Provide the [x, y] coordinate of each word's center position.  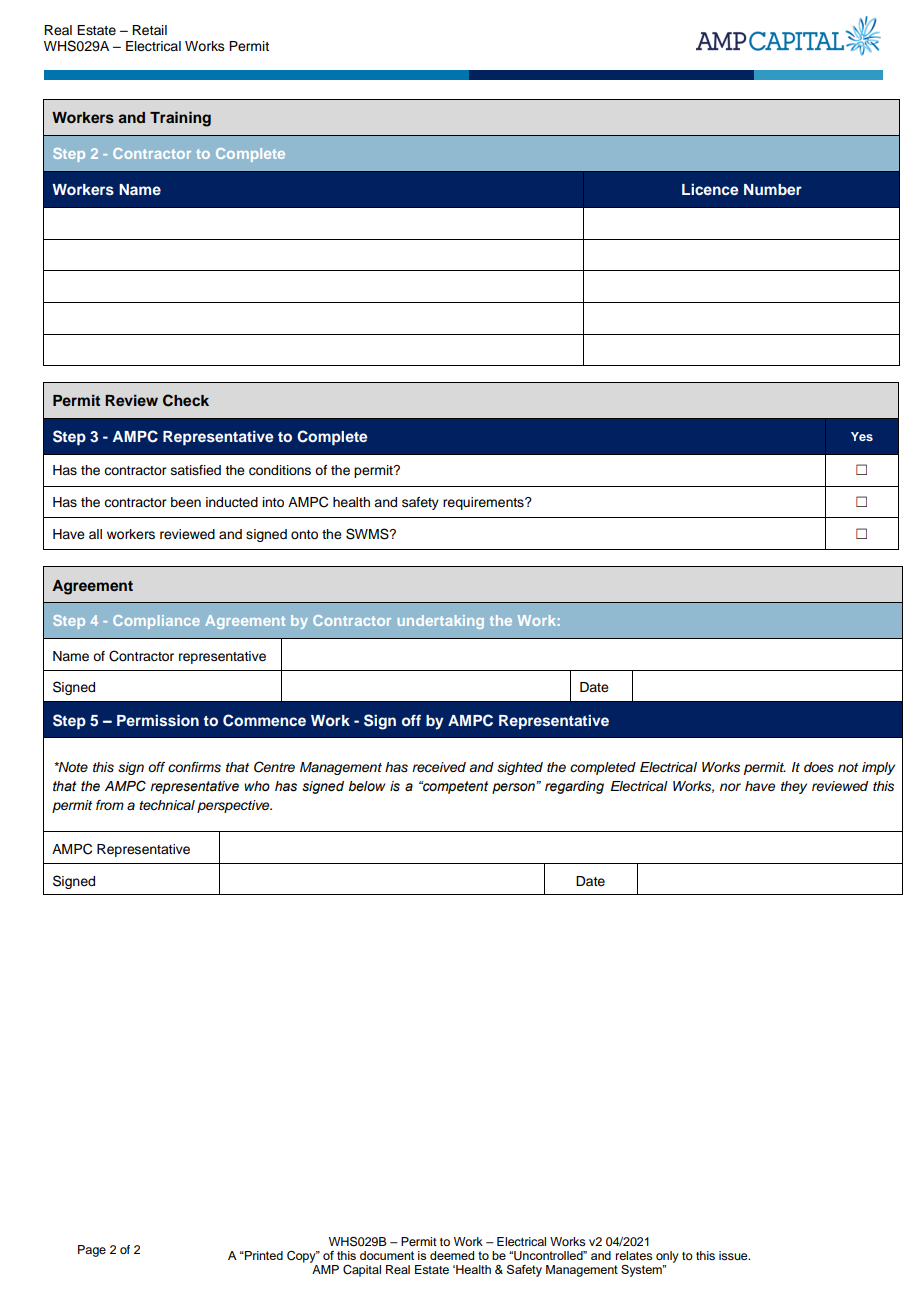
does [819, 767]
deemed [452, 1255]
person [514, 788]
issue [734, 1255]
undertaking [441, 622]
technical [167, 805]
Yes [862, 436]
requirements [484, 503]
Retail [149, 30]
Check [186, 400]
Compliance [156, 622]
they [794, 787]
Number [773, 189]
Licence [710, 189]
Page [92, 1251]
